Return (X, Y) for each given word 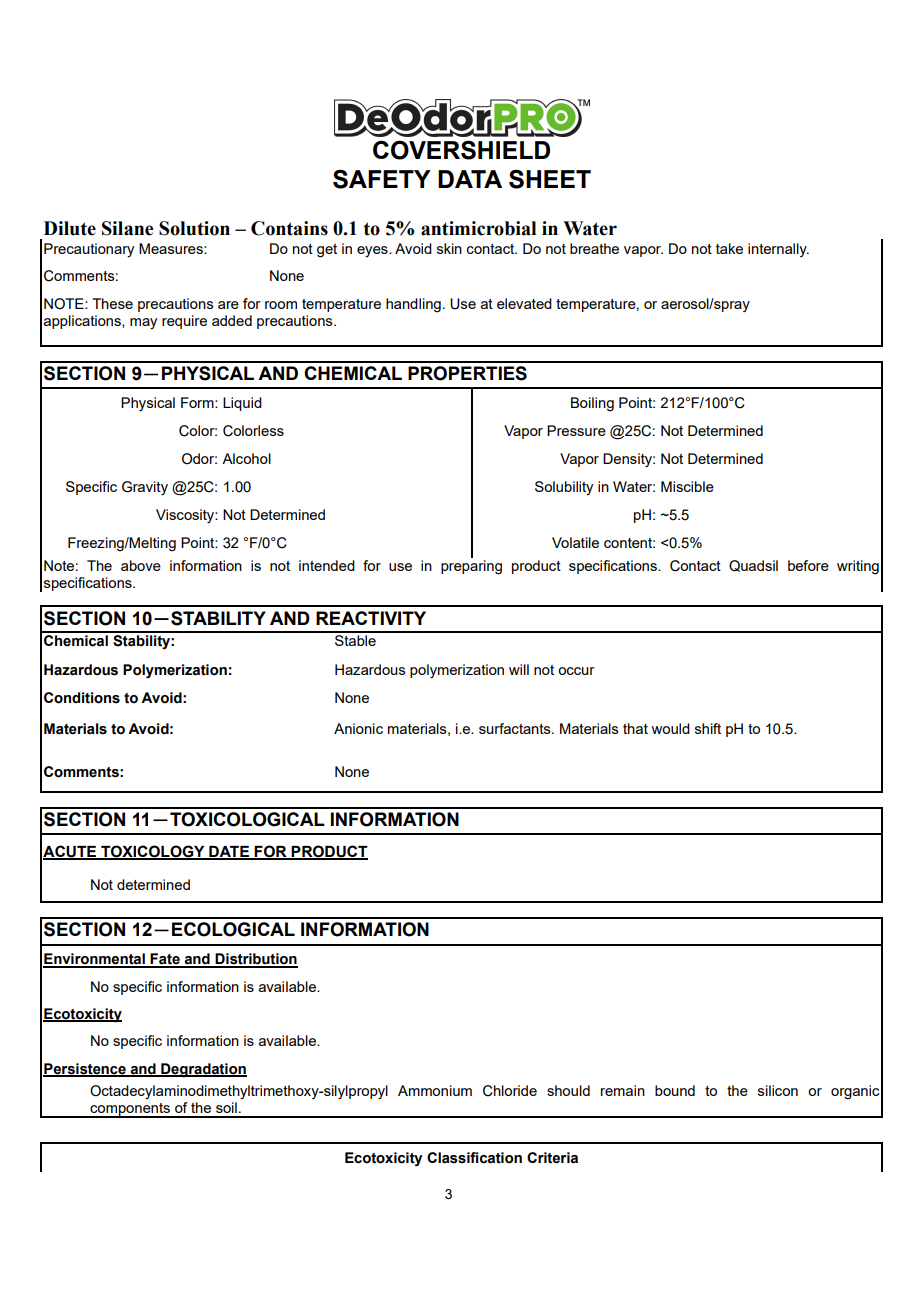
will (519, 669)
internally (778, 250)
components (130, 1110)
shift (708, 728)
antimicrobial (478, 228)
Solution (194, 228)
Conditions (82, 698)
